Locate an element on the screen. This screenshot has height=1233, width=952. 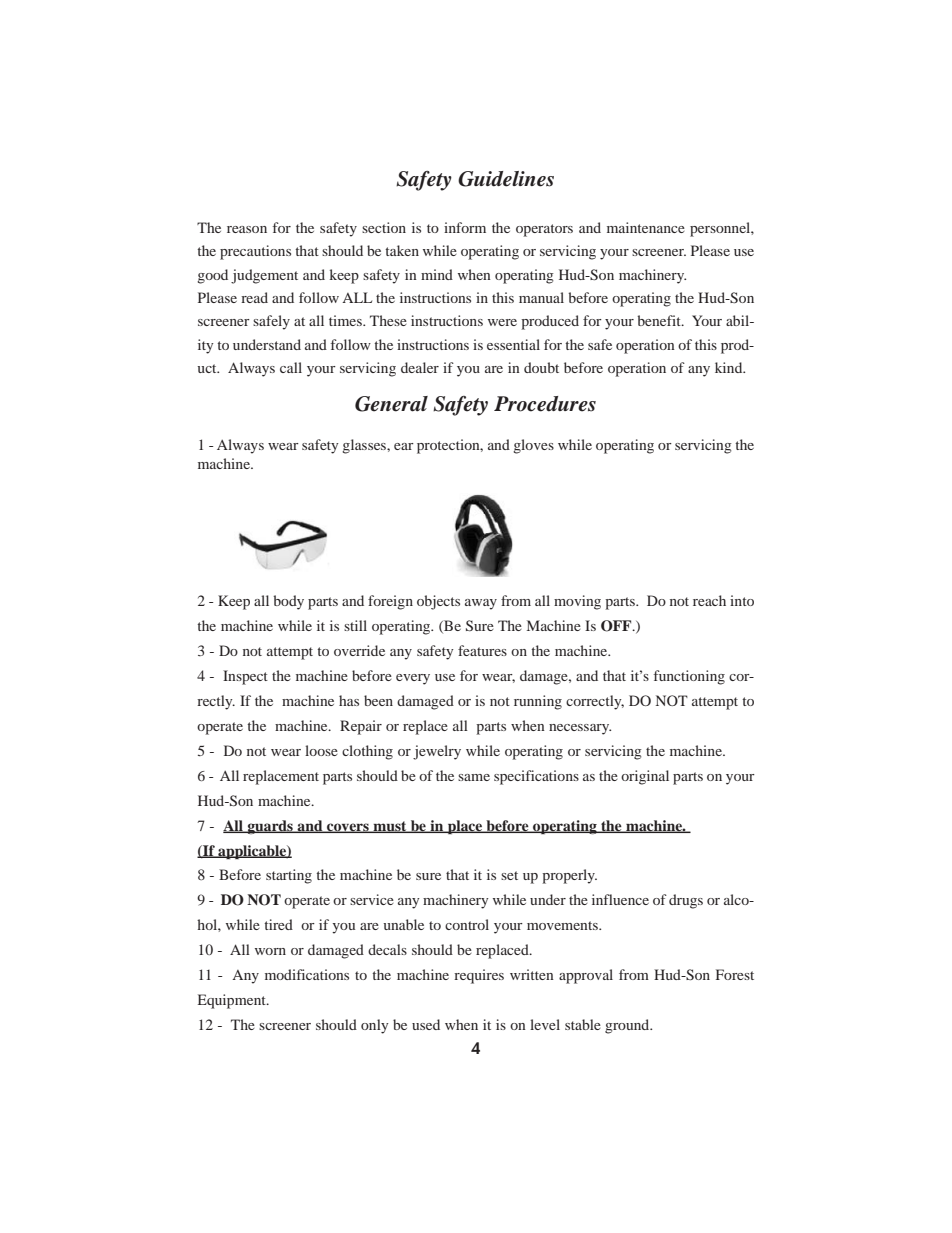
reach is located at coordinates (709, 600).
